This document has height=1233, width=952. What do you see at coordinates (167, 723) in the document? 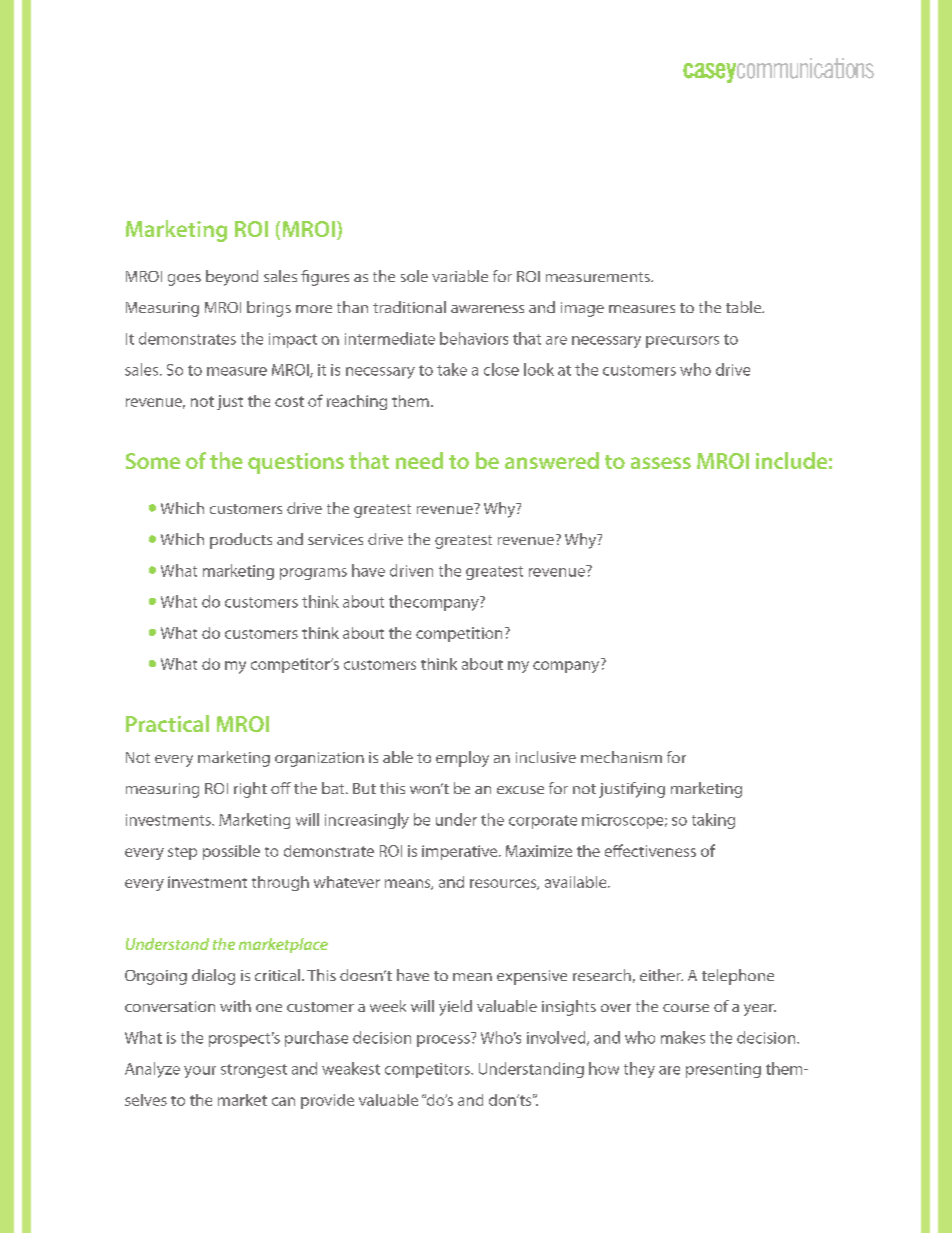
I see `Practical` at bounding box center [167, 723].
